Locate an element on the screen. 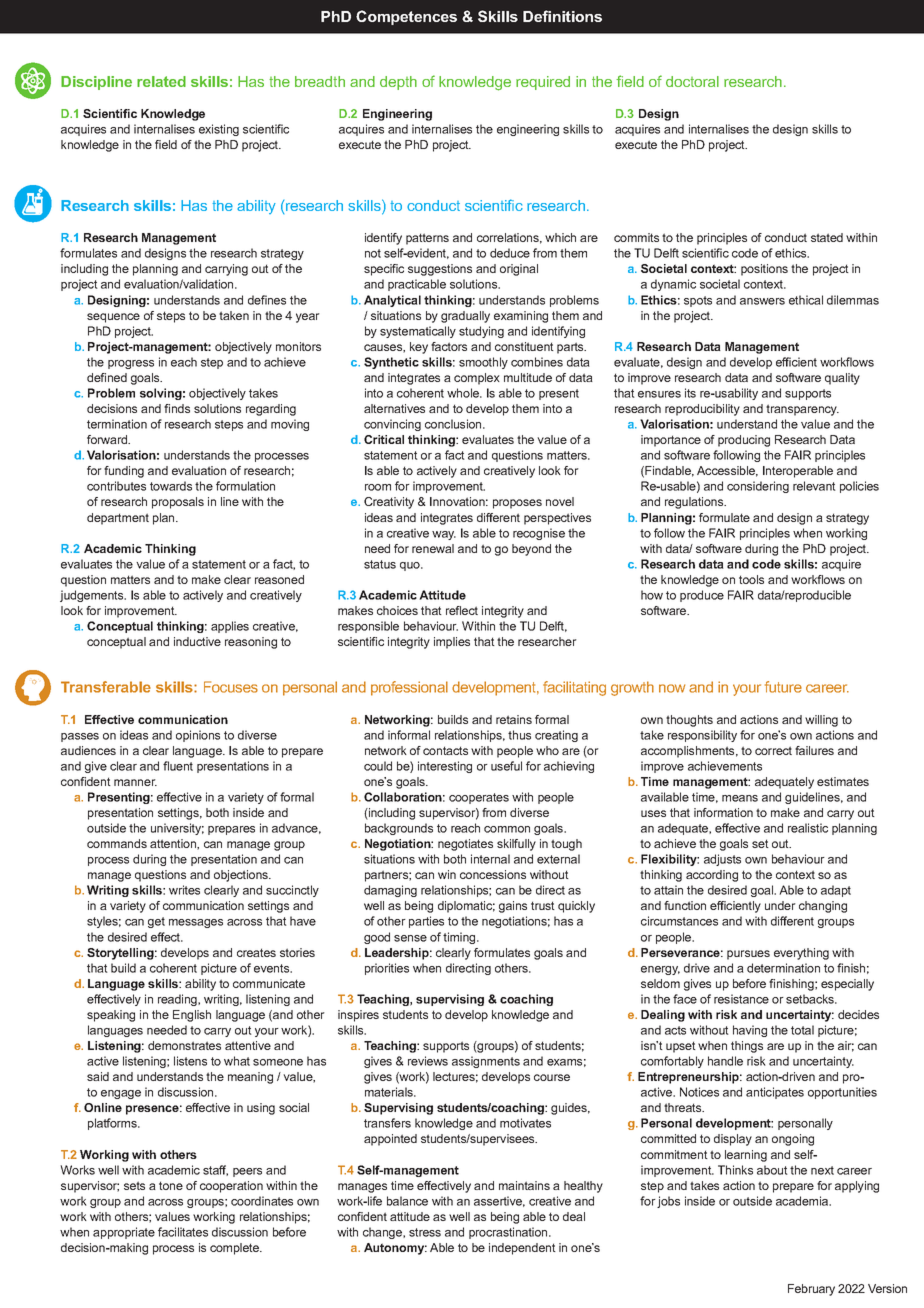 The image size is (924, 1308). negotiates is located at coordinates (465, 845).
